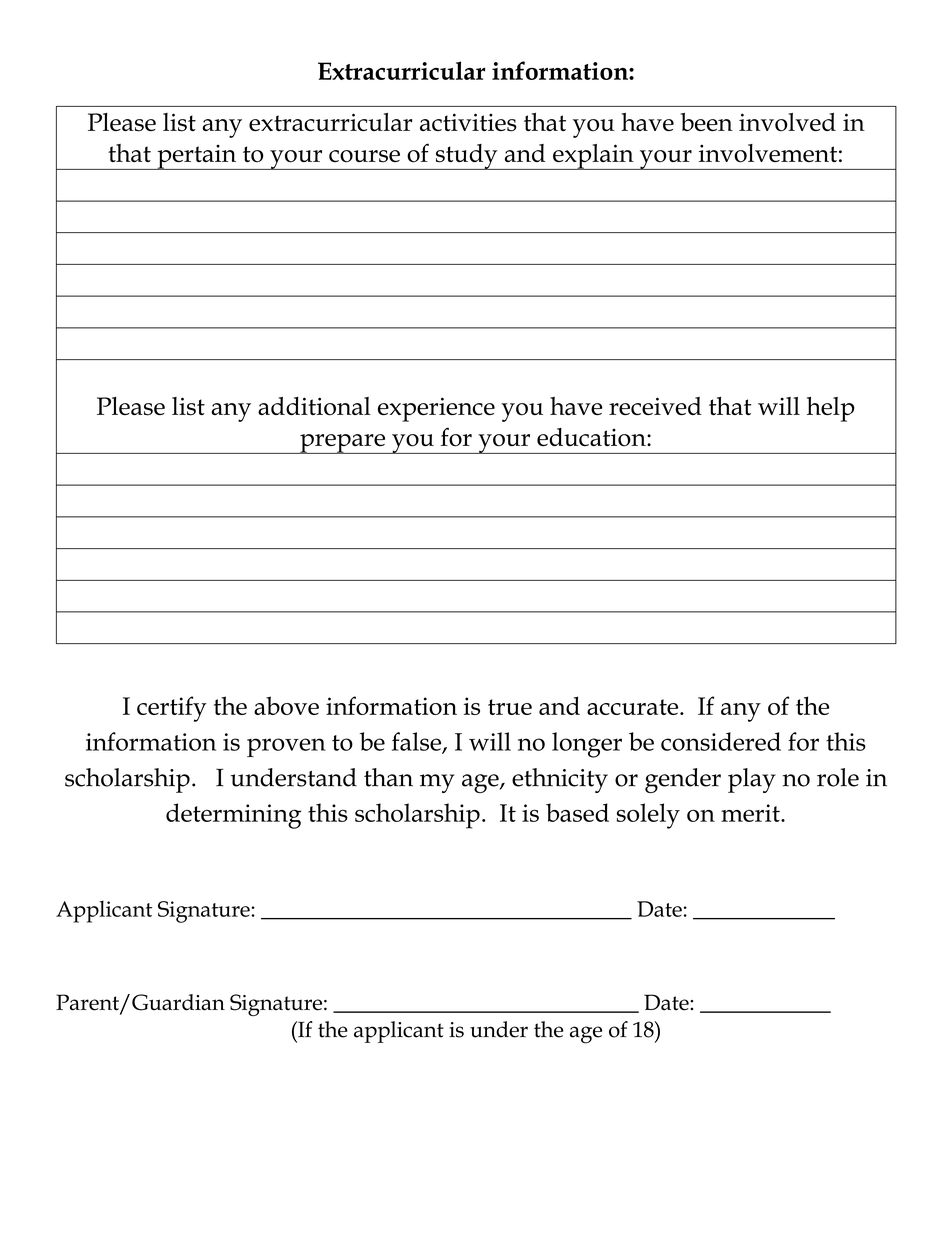  Describe the element at coordinates (560, 780) in the document. I see `ethnicity` at that location.
